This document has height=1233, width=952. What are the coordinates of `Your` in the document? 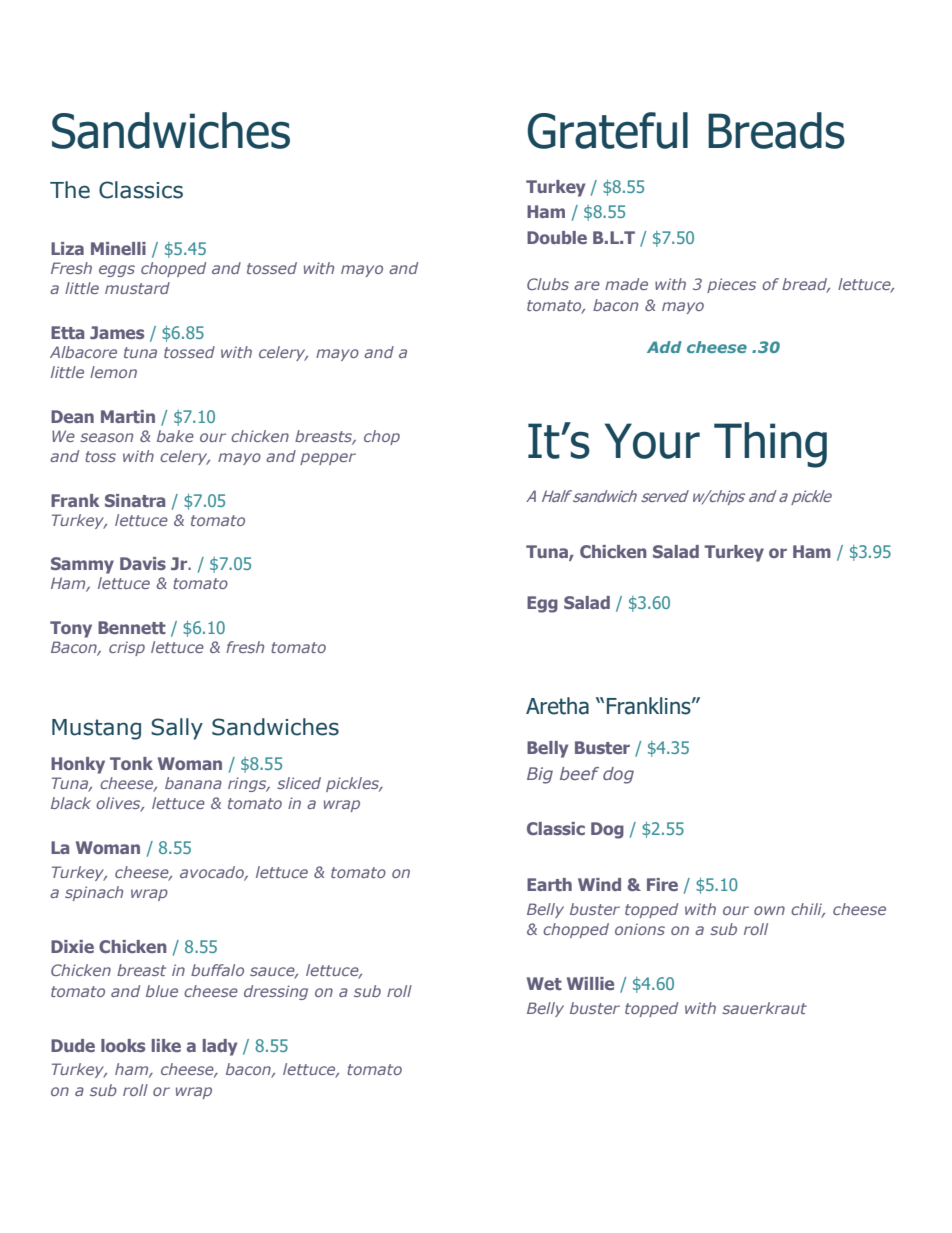 It's located at (652, 441).
